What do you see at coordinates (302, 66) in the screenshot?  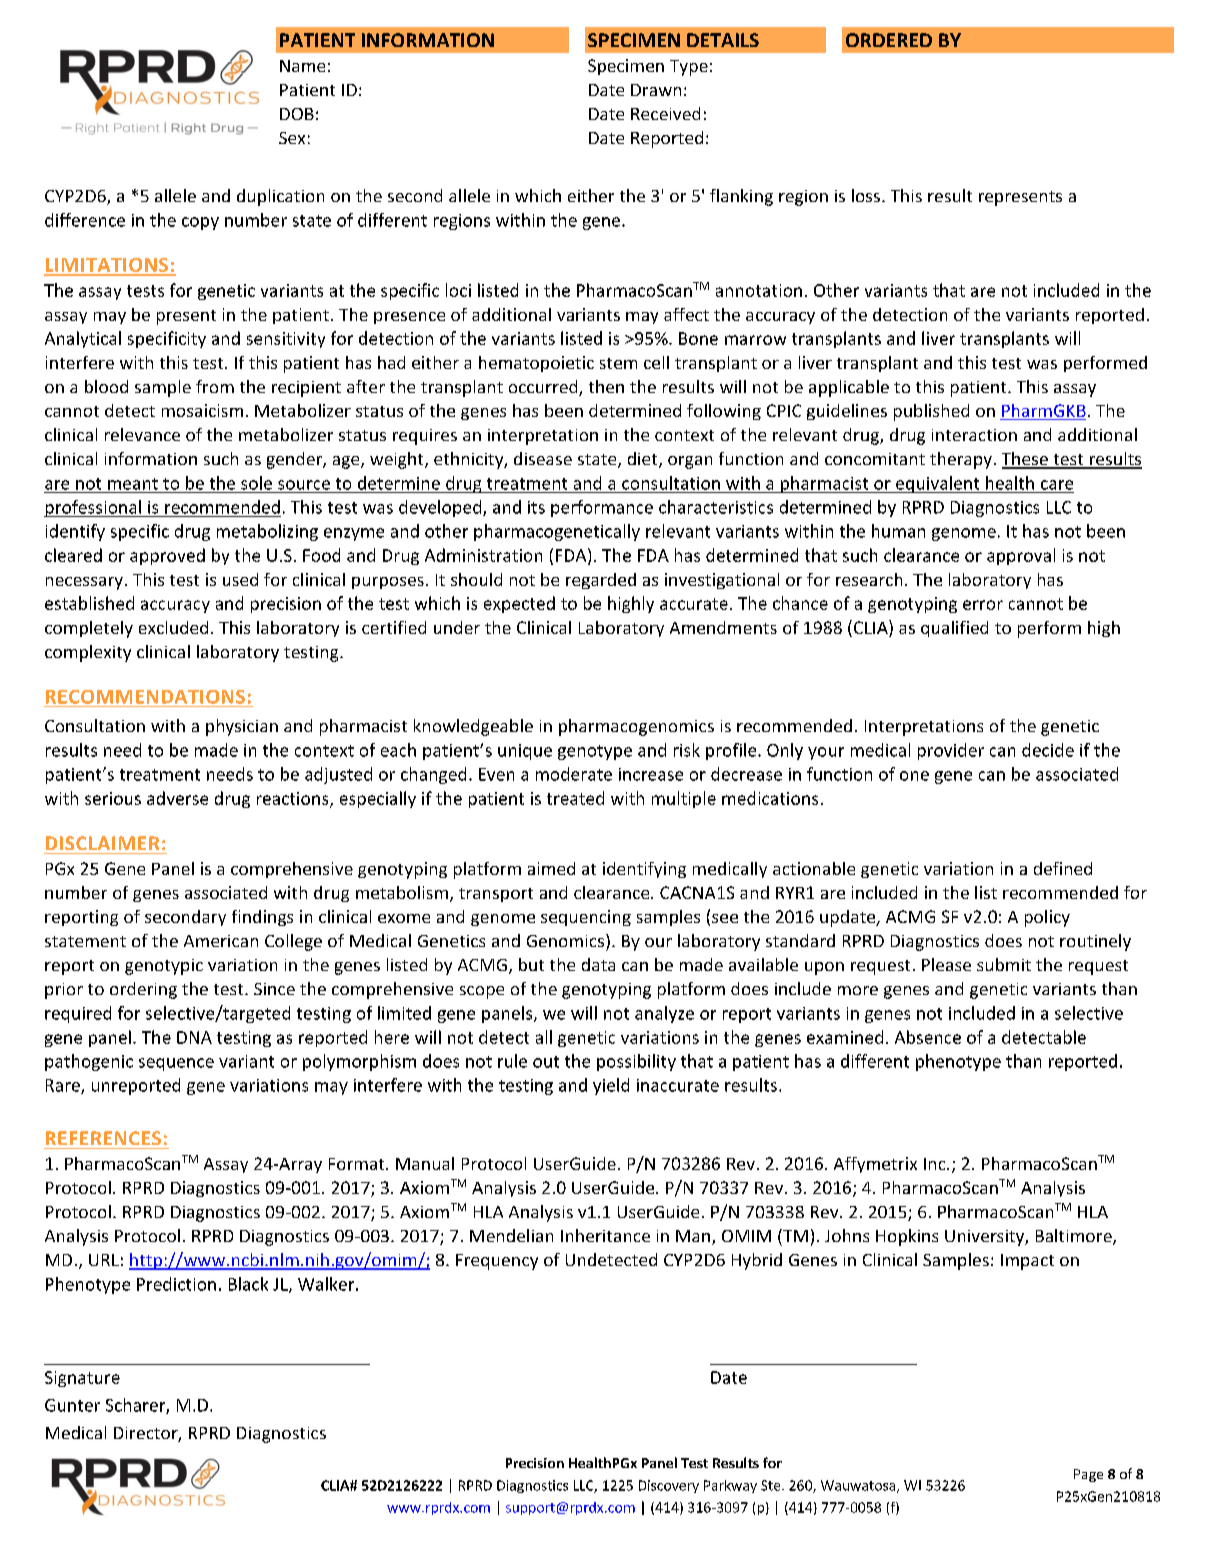 I see `Name` at bounding box center [302, 66].
